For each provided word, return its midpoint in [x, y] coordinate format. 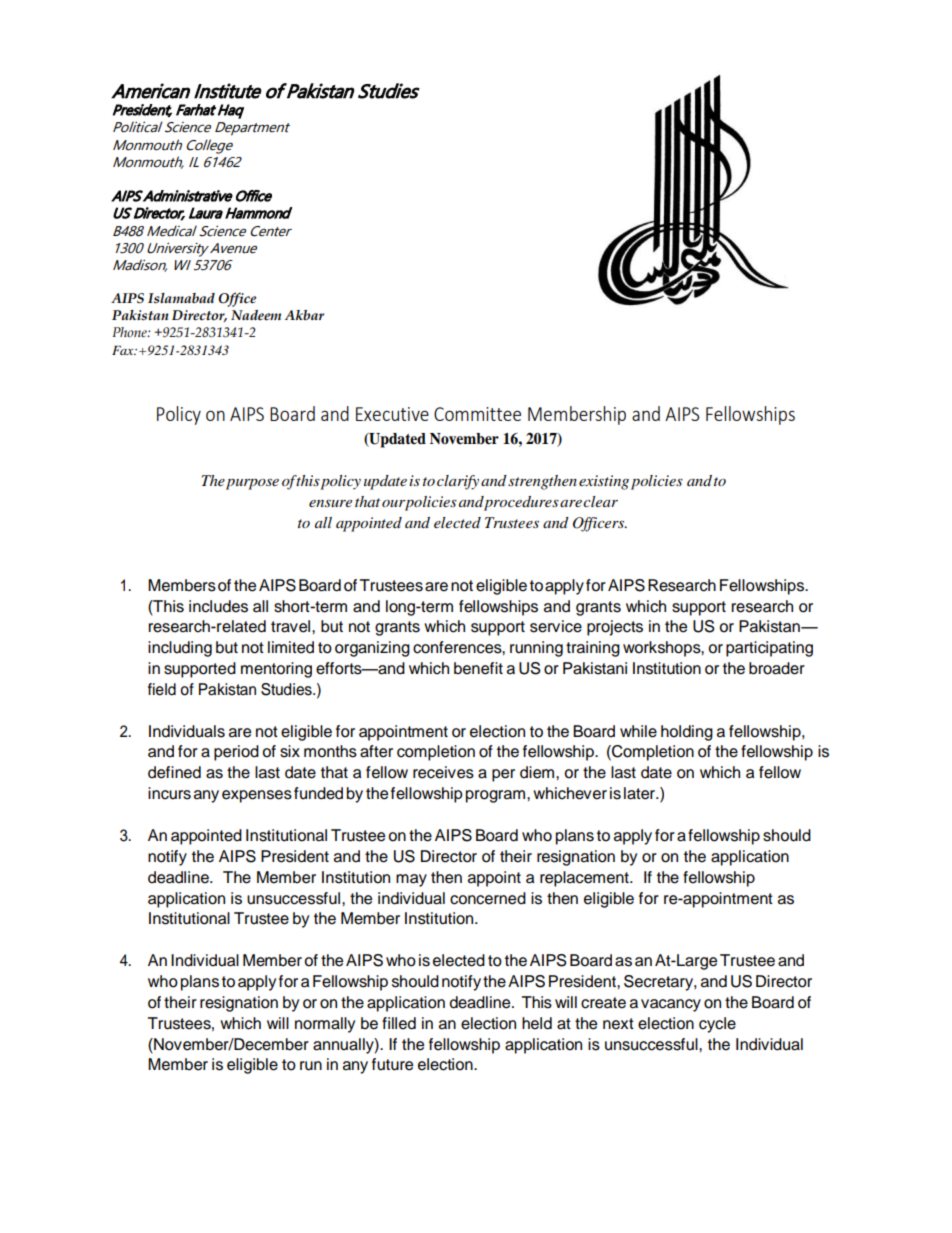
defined [174, 772]
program [495, 796]
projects [615, 628]
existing [604, 482]
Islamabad [181, 298]
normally [325, 1025]
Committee [477, 414]
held [537, 1023]
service [556, 626]
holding [687, 733]
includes [218, 606]
